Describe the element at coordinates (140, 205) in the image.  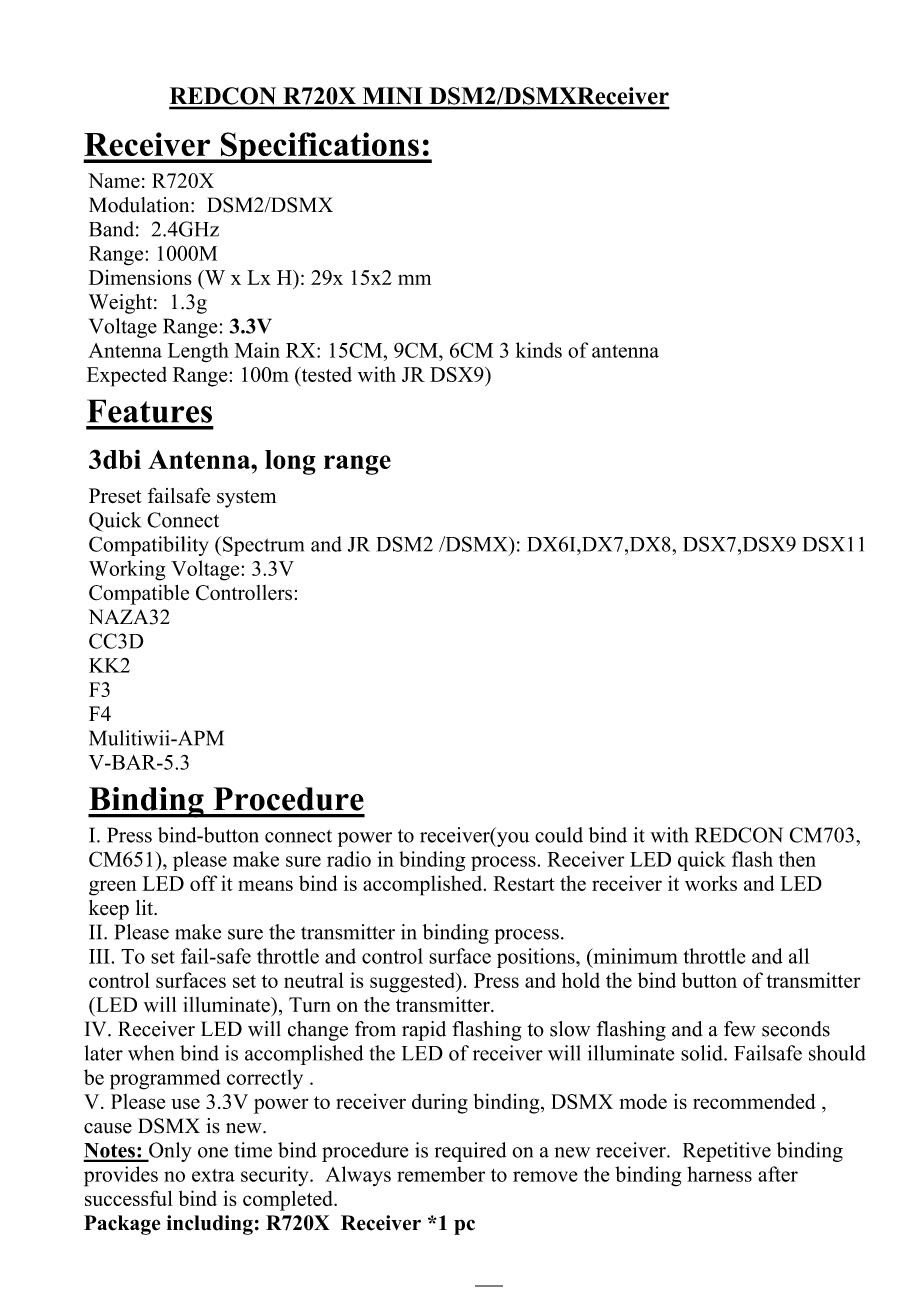
I see `Modulation` at that location.
